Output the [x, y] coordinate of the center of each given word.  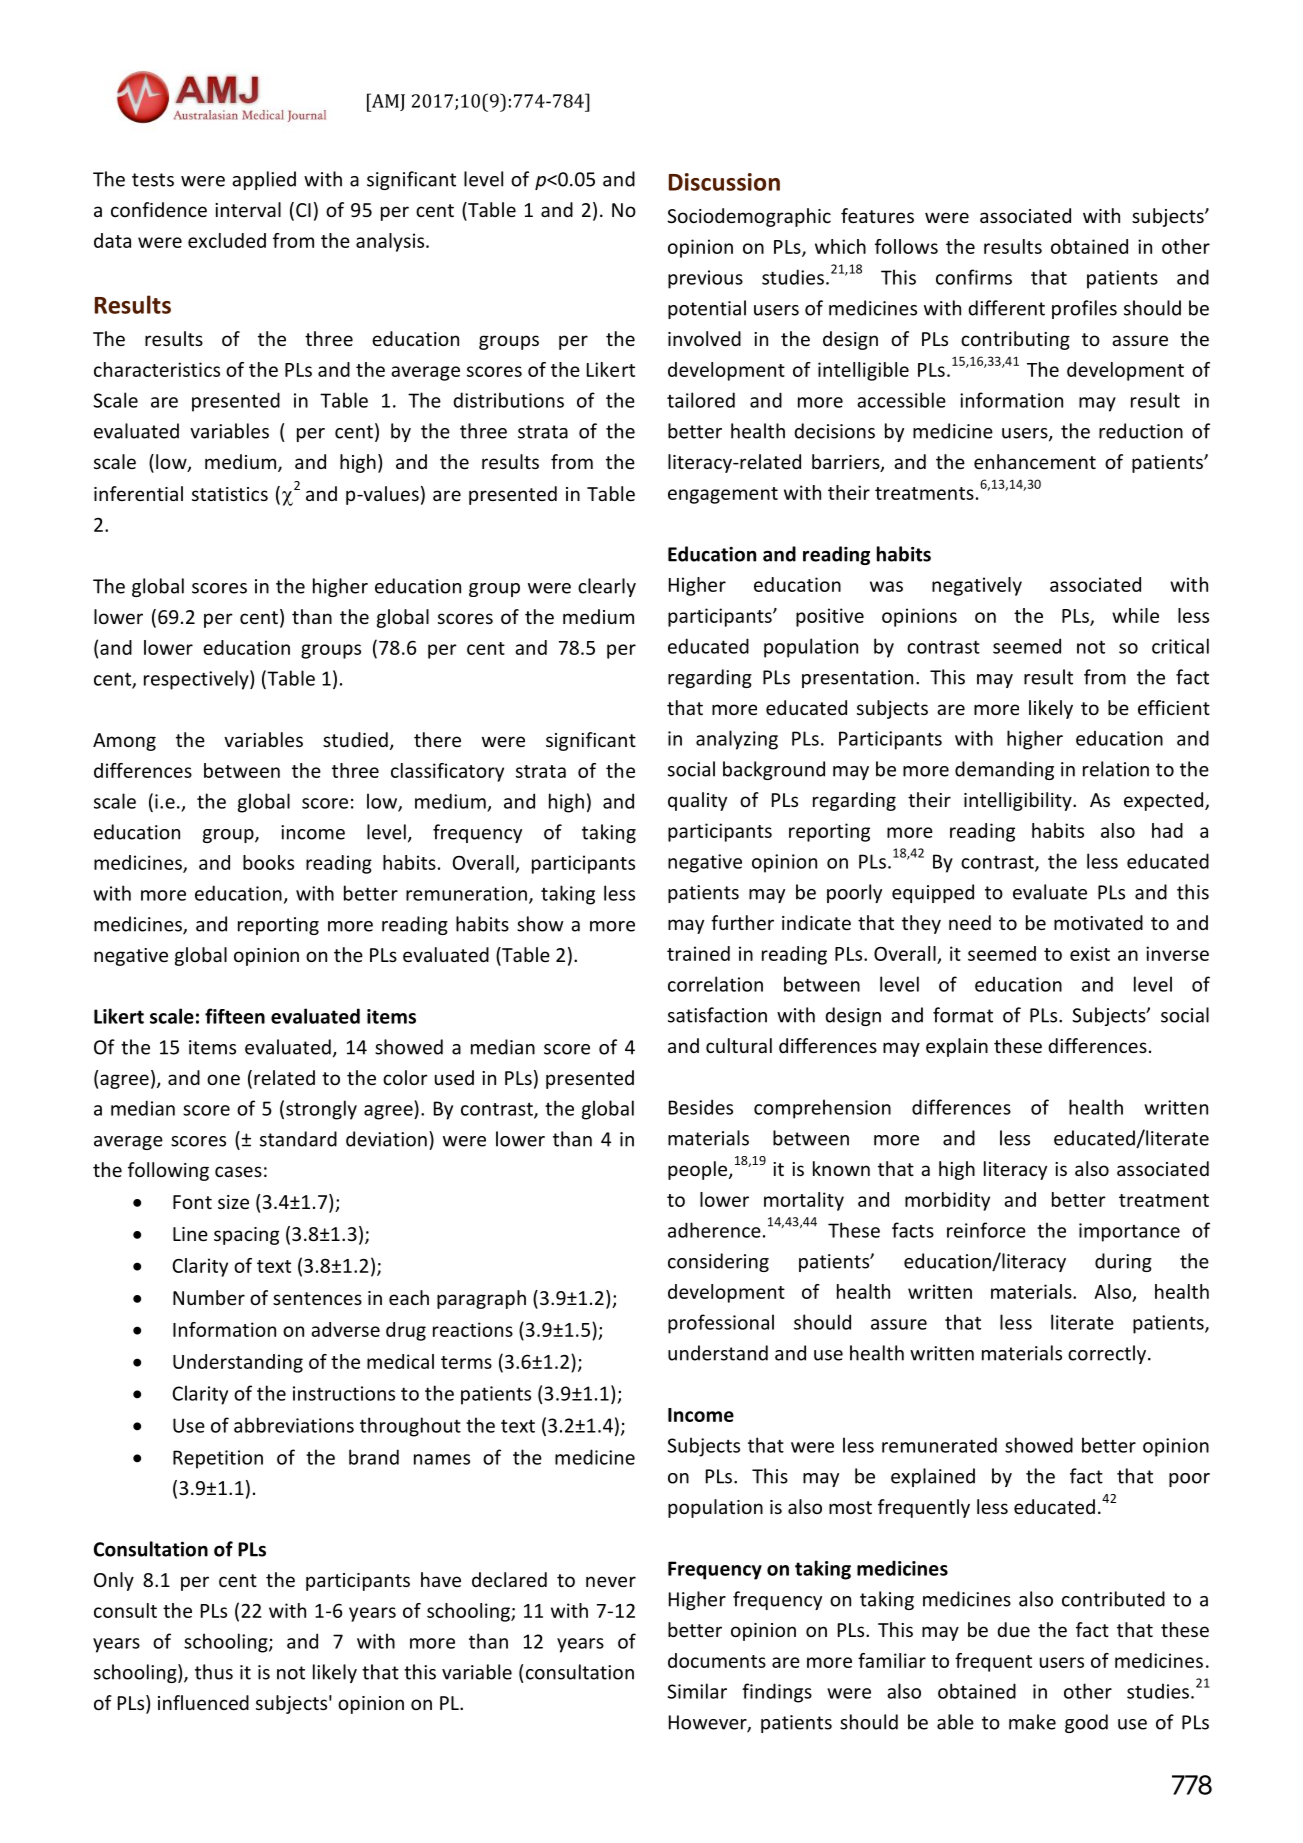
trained [698, 953]
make [1032, 1722]
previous [705, 279]
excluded [227, 240]
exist [1090, 953]
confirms [974, 277]
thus [214, 1672]
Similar [697, 1691]
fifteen [235, 1016]
